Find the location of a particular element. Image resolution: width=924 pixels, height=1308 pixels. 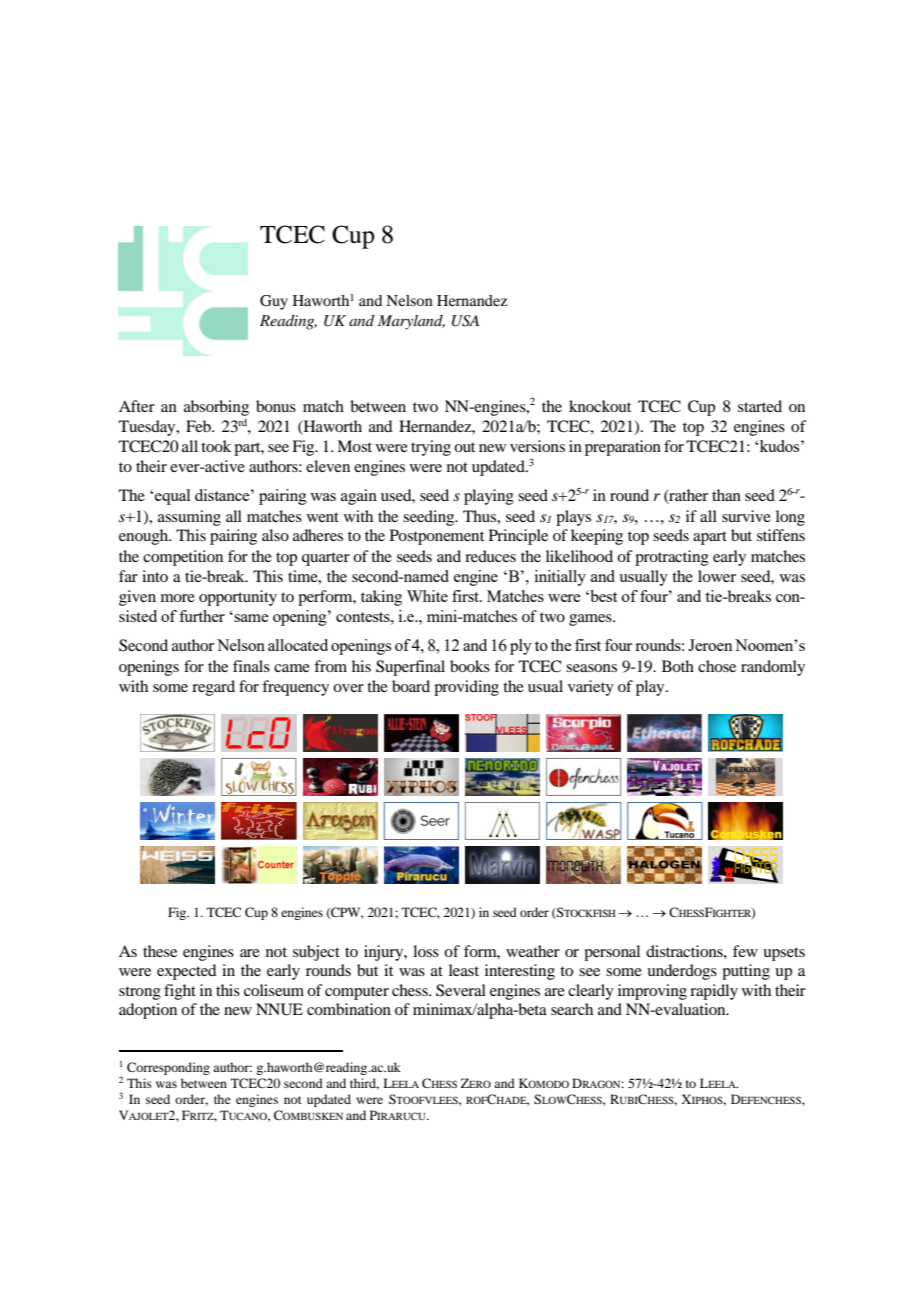

Jeroen is located at coordinates (710, 645).
